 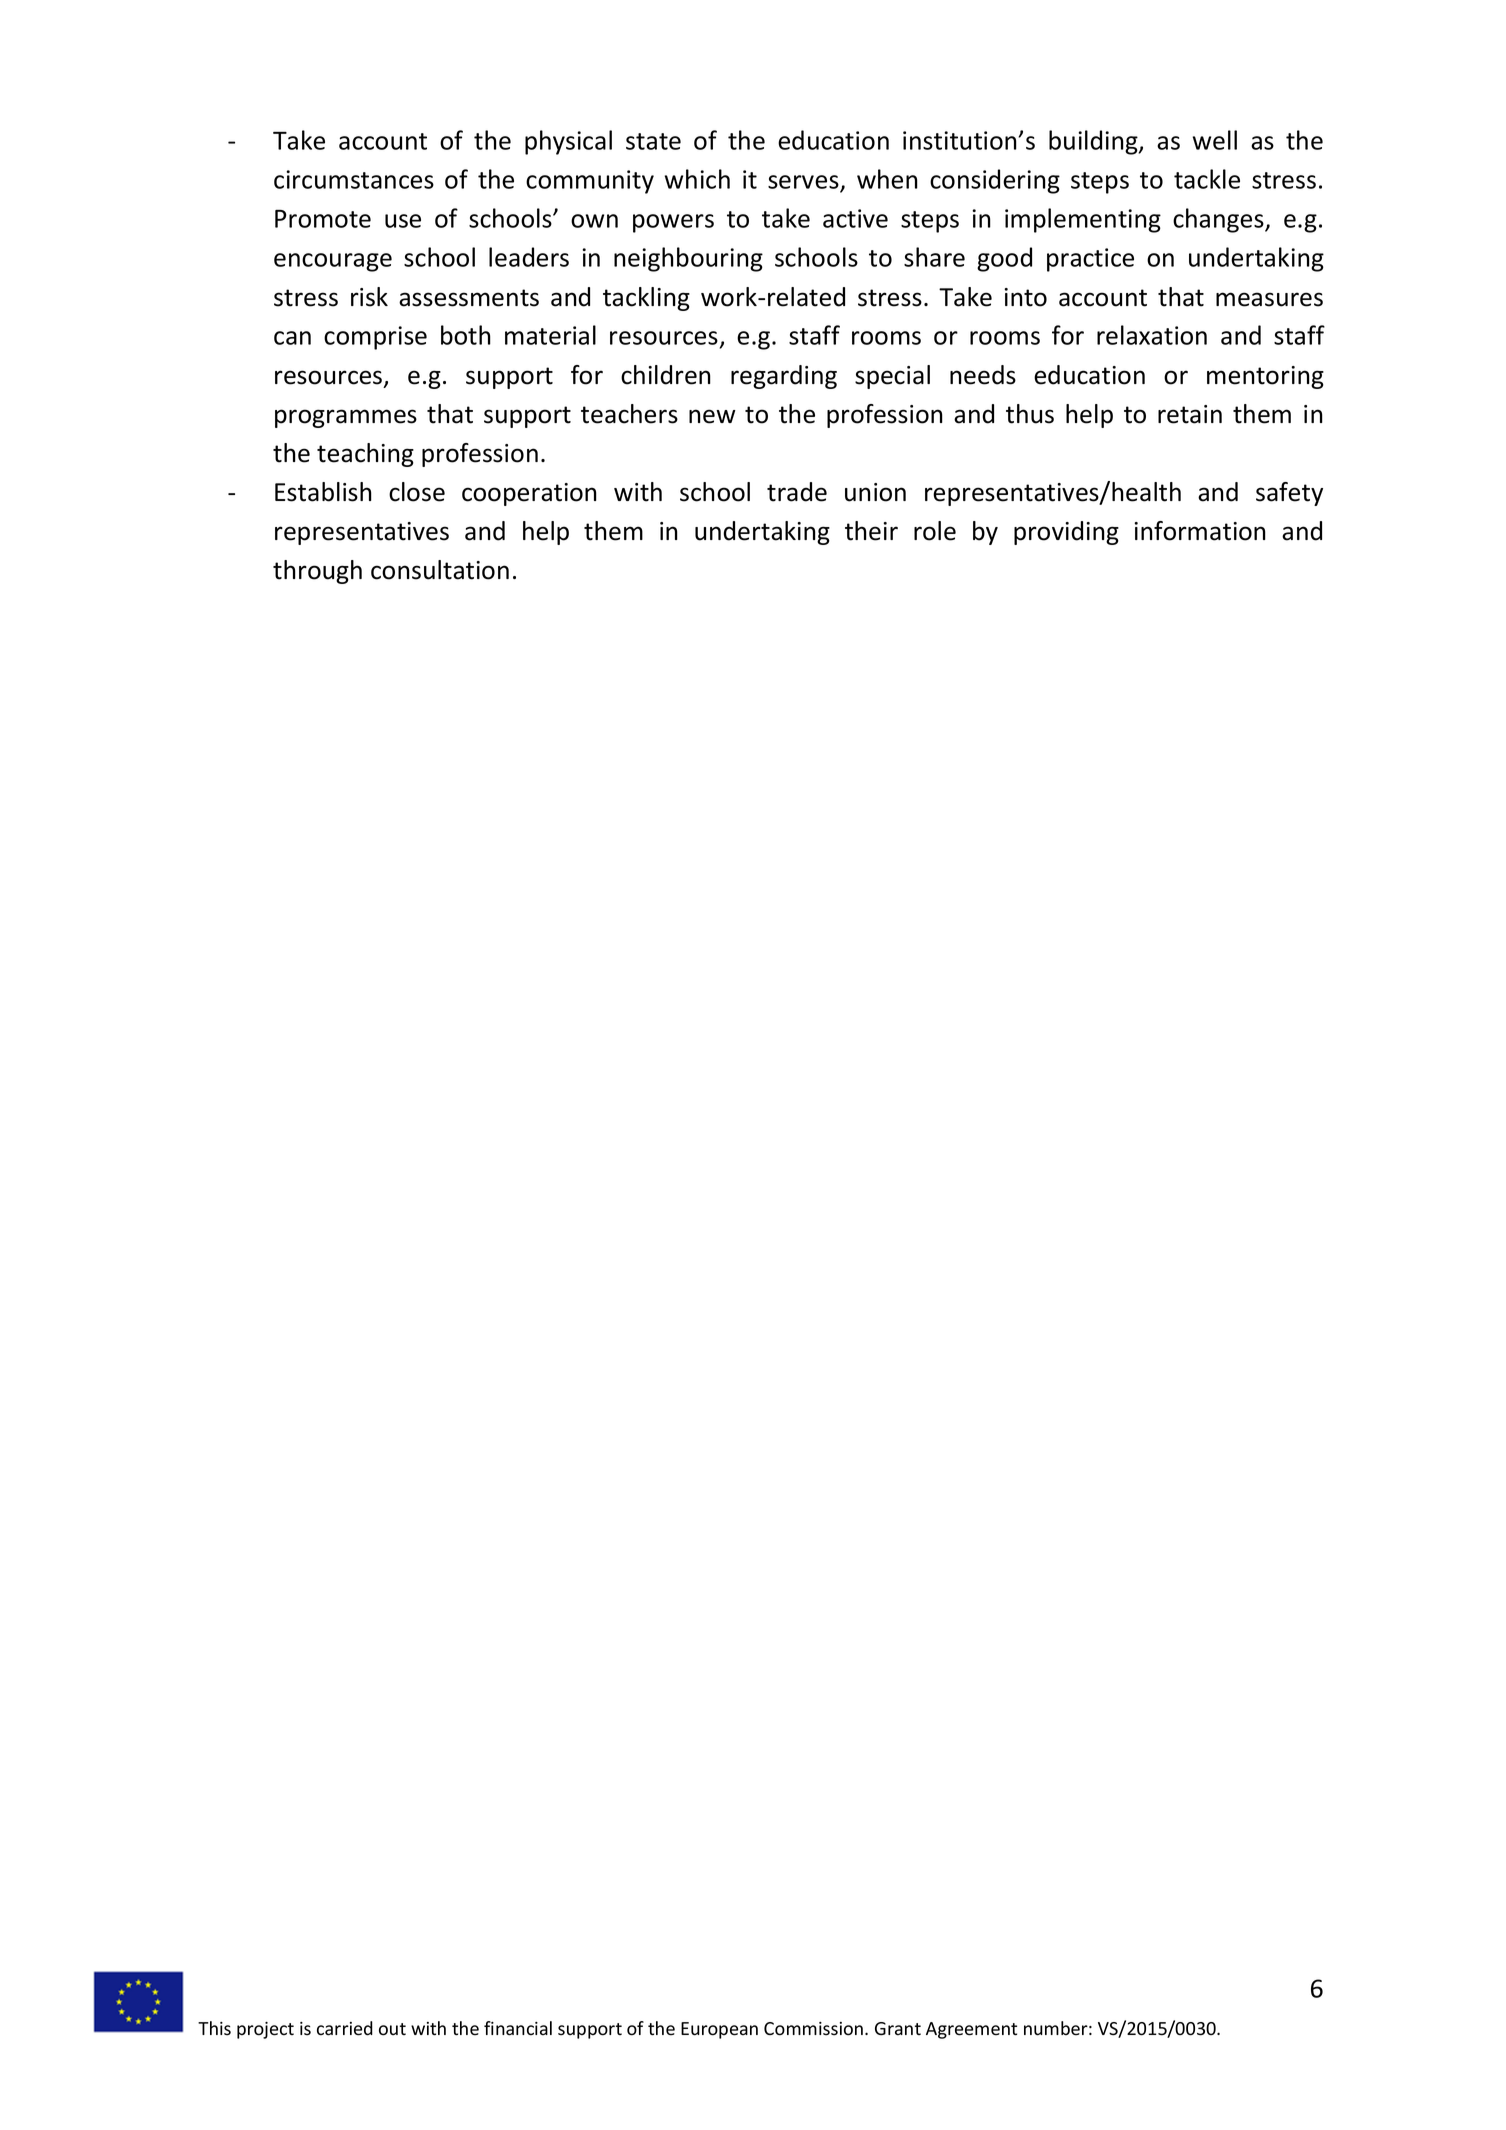 I want to click on carried, so click(x=345, y=2028).
